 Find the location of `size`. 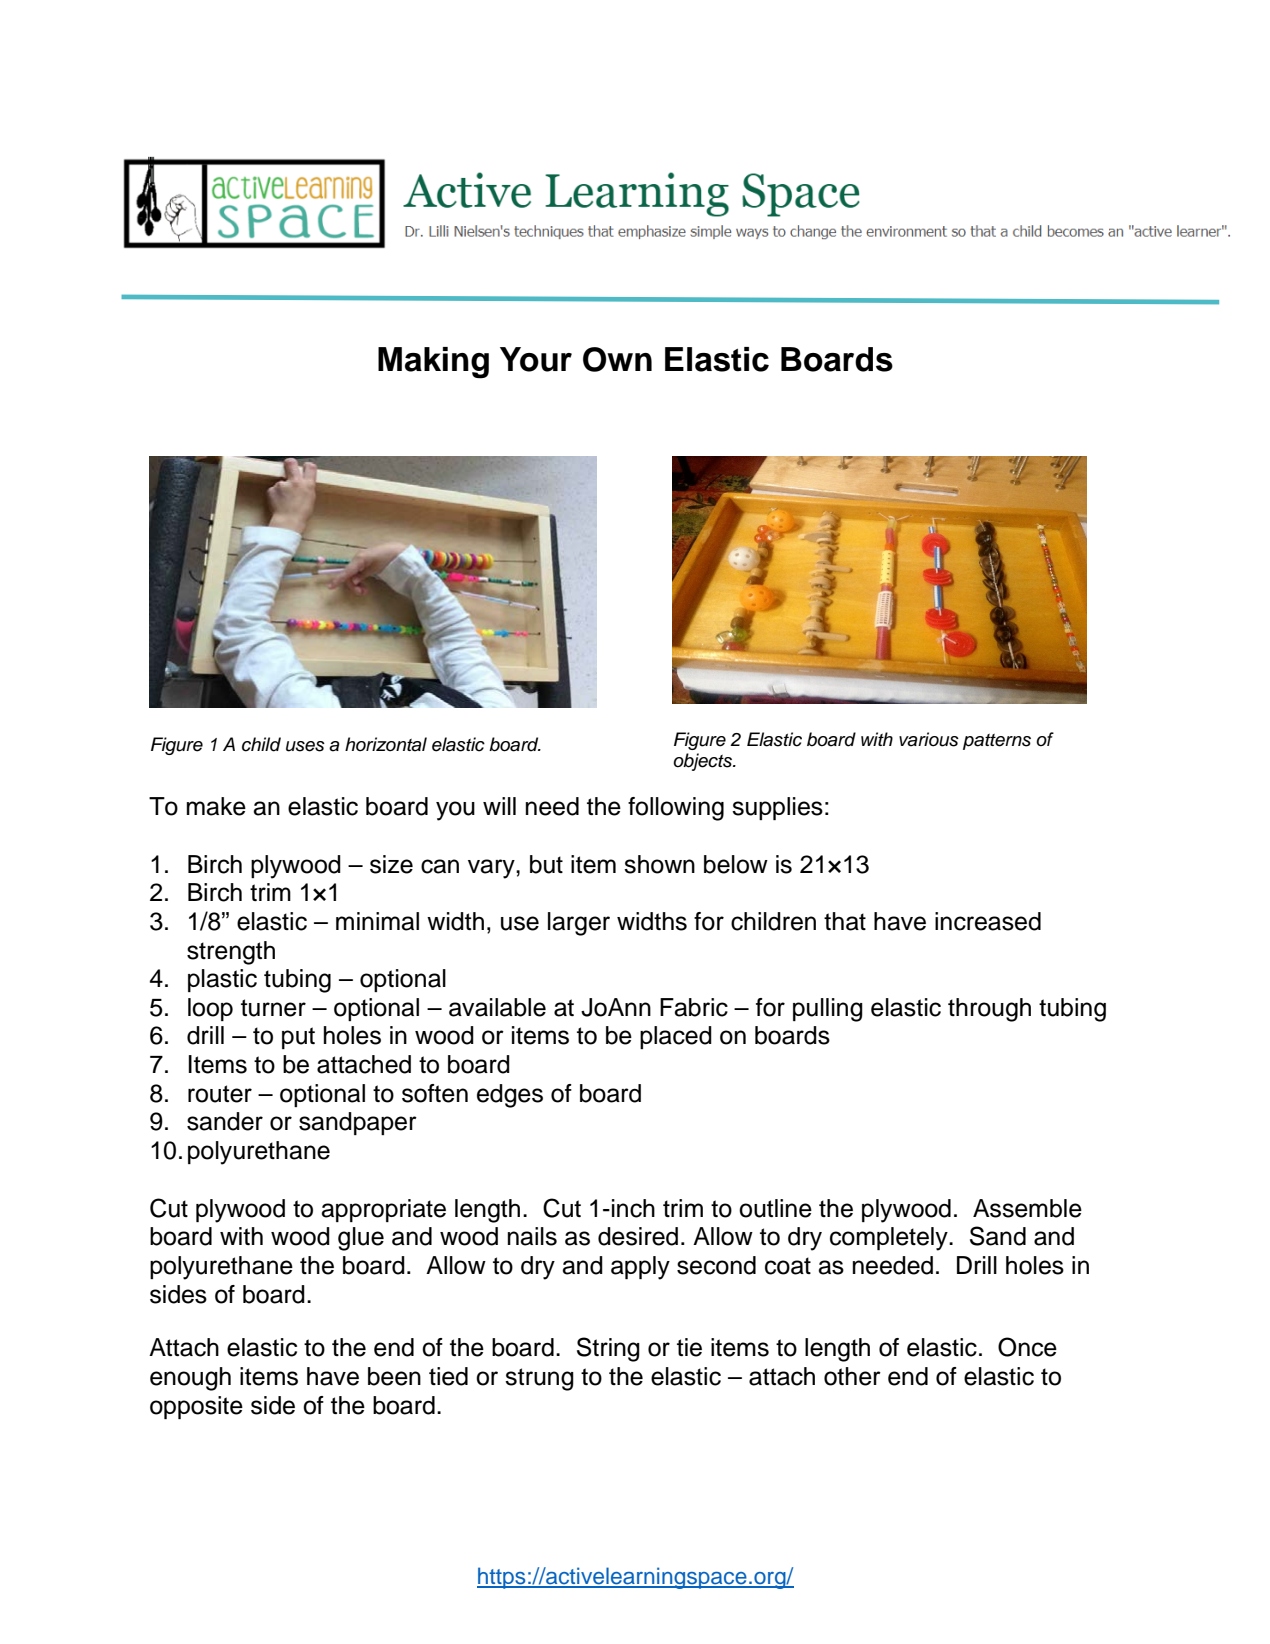

size is located at coordinates (391, 864).
